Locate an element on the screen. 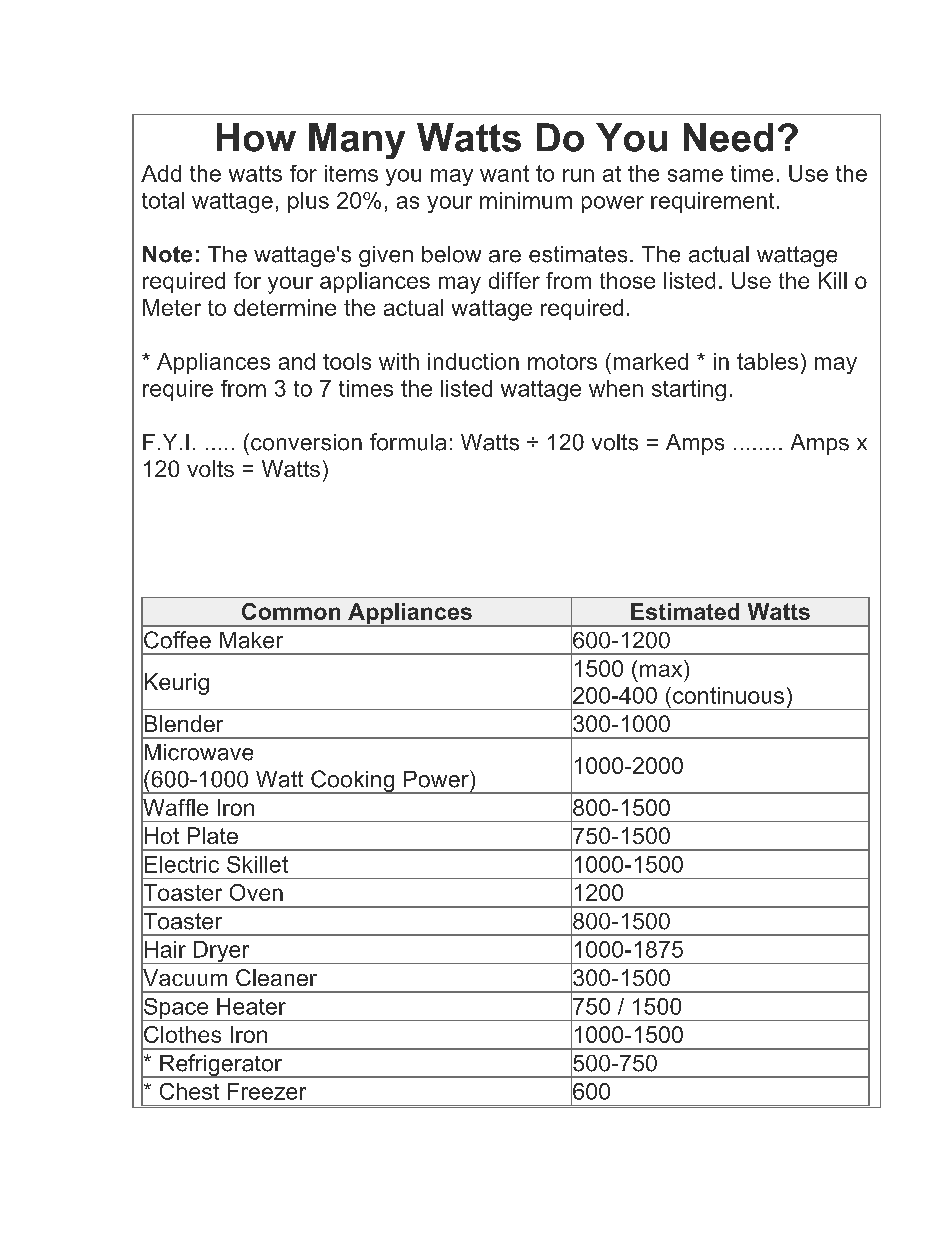  Refrigerator is located at coordinates (221, 1066).
